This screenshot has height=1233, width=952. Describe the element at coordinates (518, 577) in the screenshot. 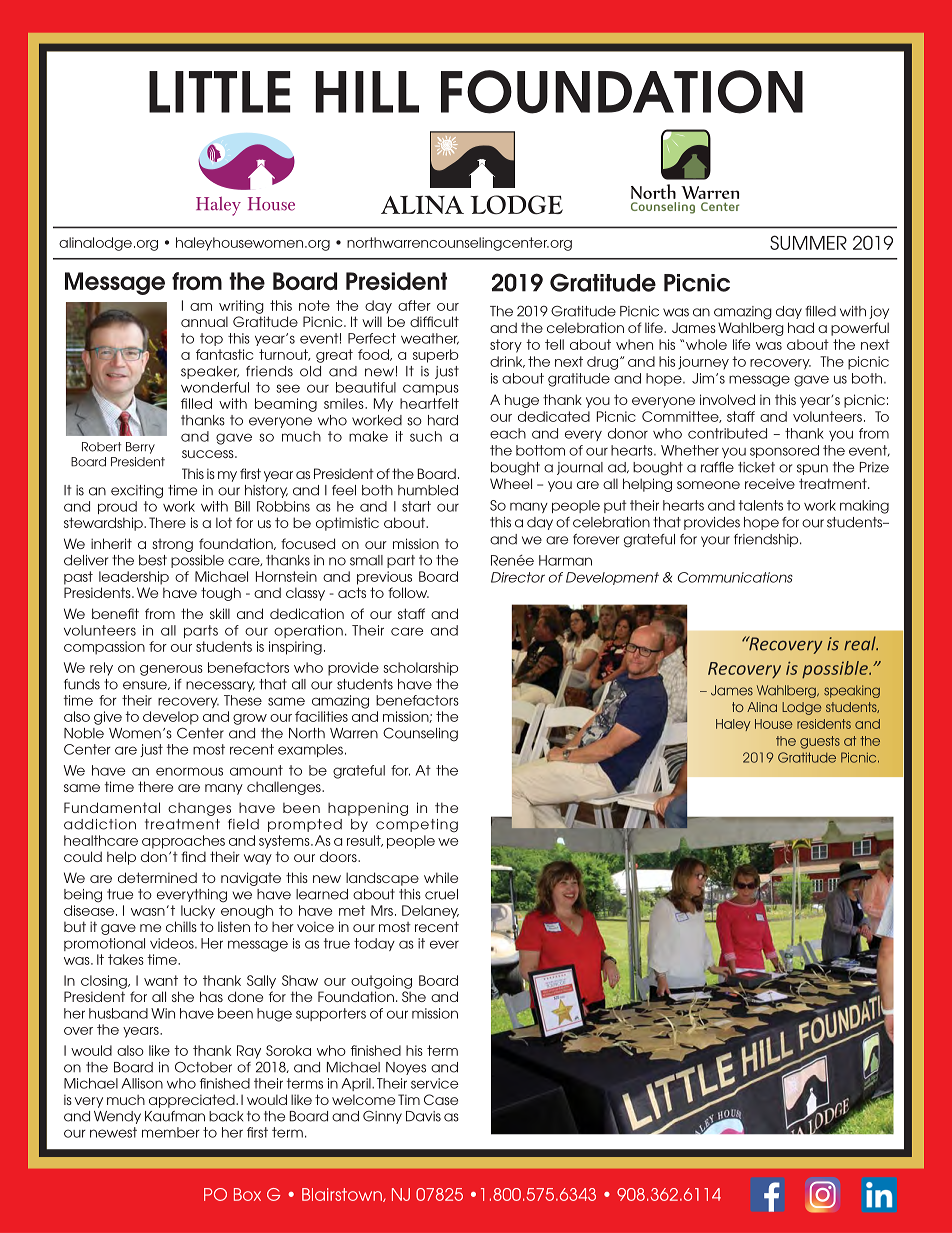

I see `Director` at that location.
